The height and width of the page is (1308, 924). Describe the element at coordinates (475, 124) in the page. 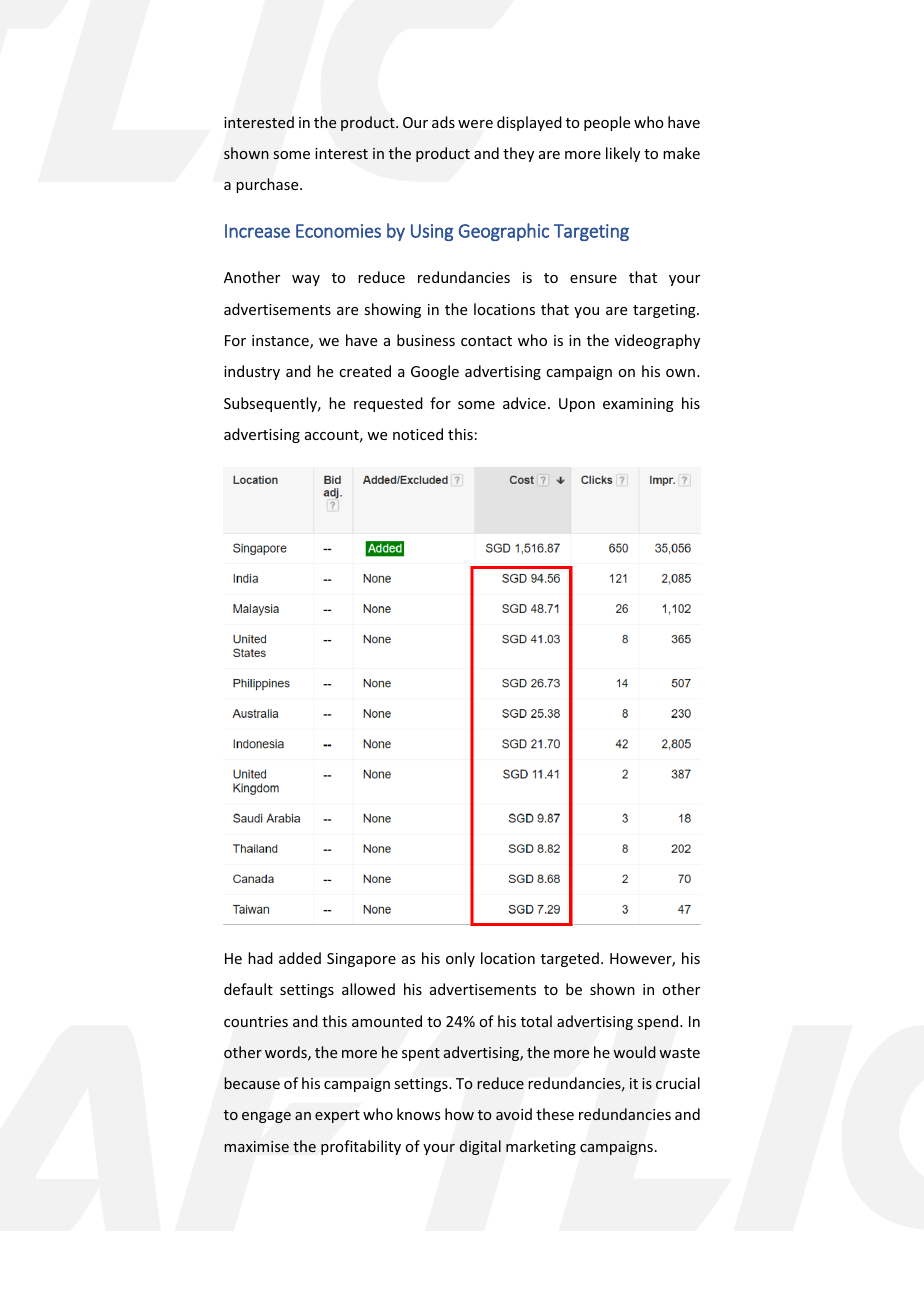

I see `were` at that location.
